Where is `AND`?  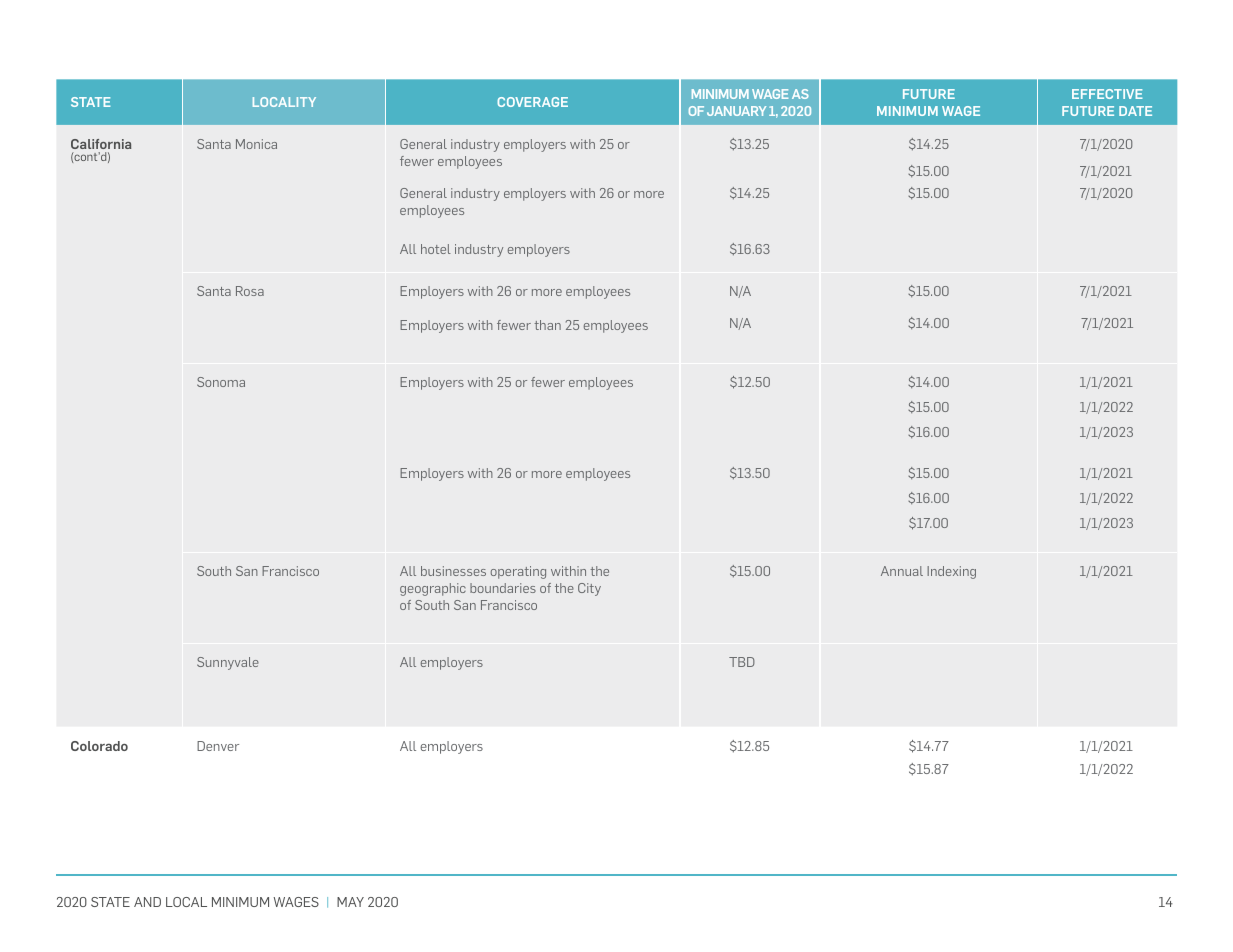 AND is located at coordinates (147, 902).
